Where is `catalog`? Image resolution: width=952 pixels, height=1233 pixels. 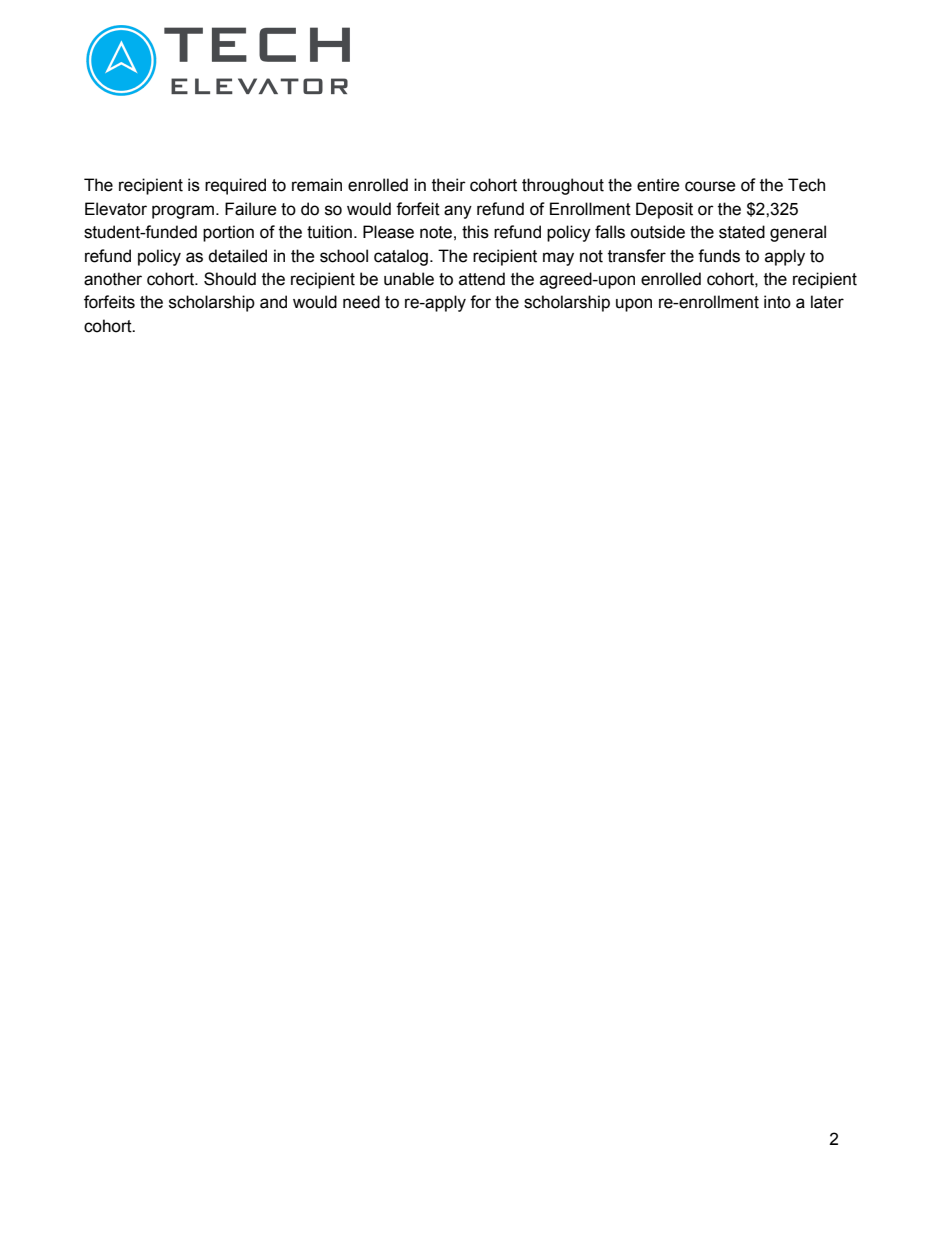 catalog is located at coordinates (401, 257).
